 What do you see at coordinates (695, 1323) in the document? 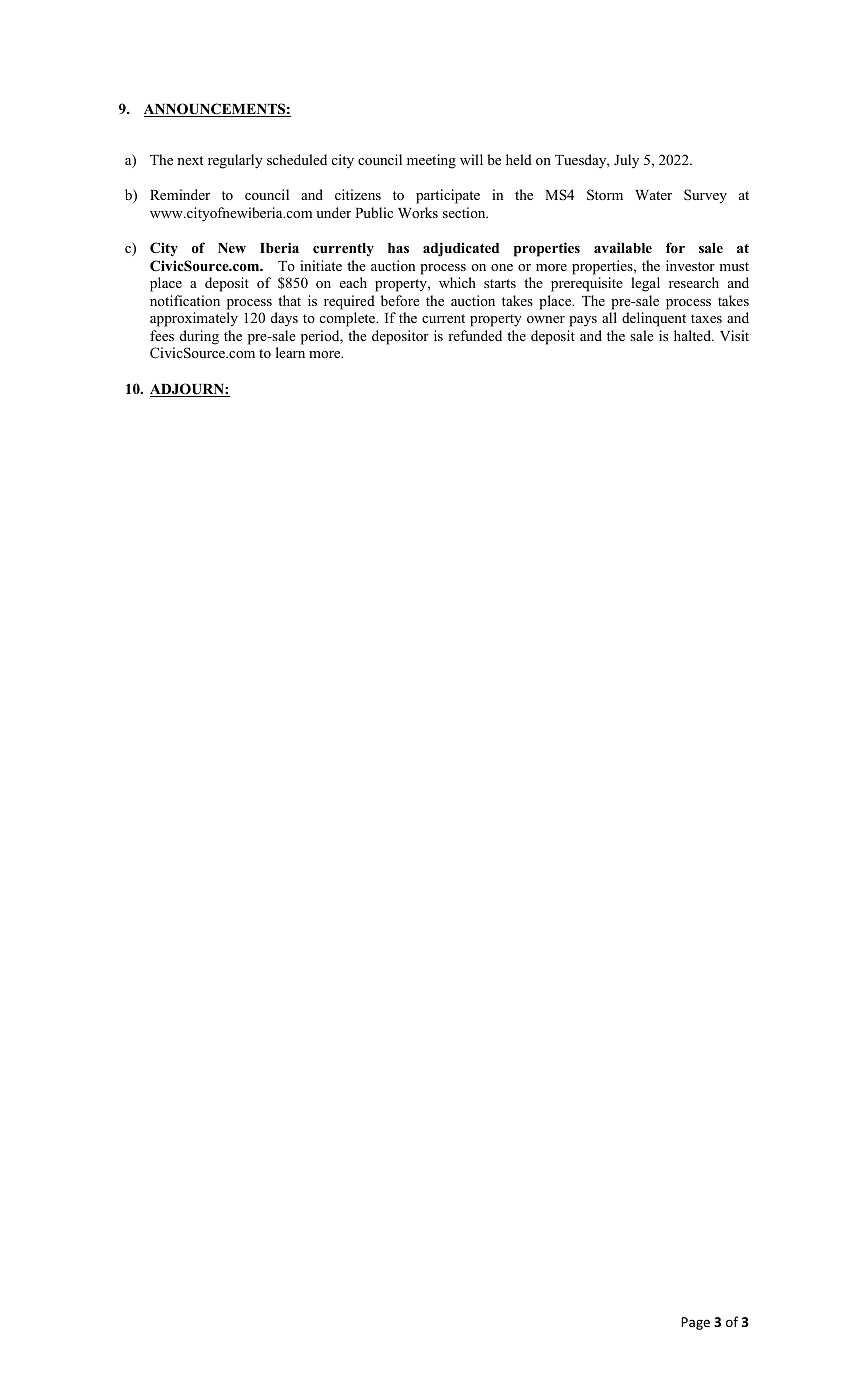
I see `Page` at bounding box center [695, 1323].
